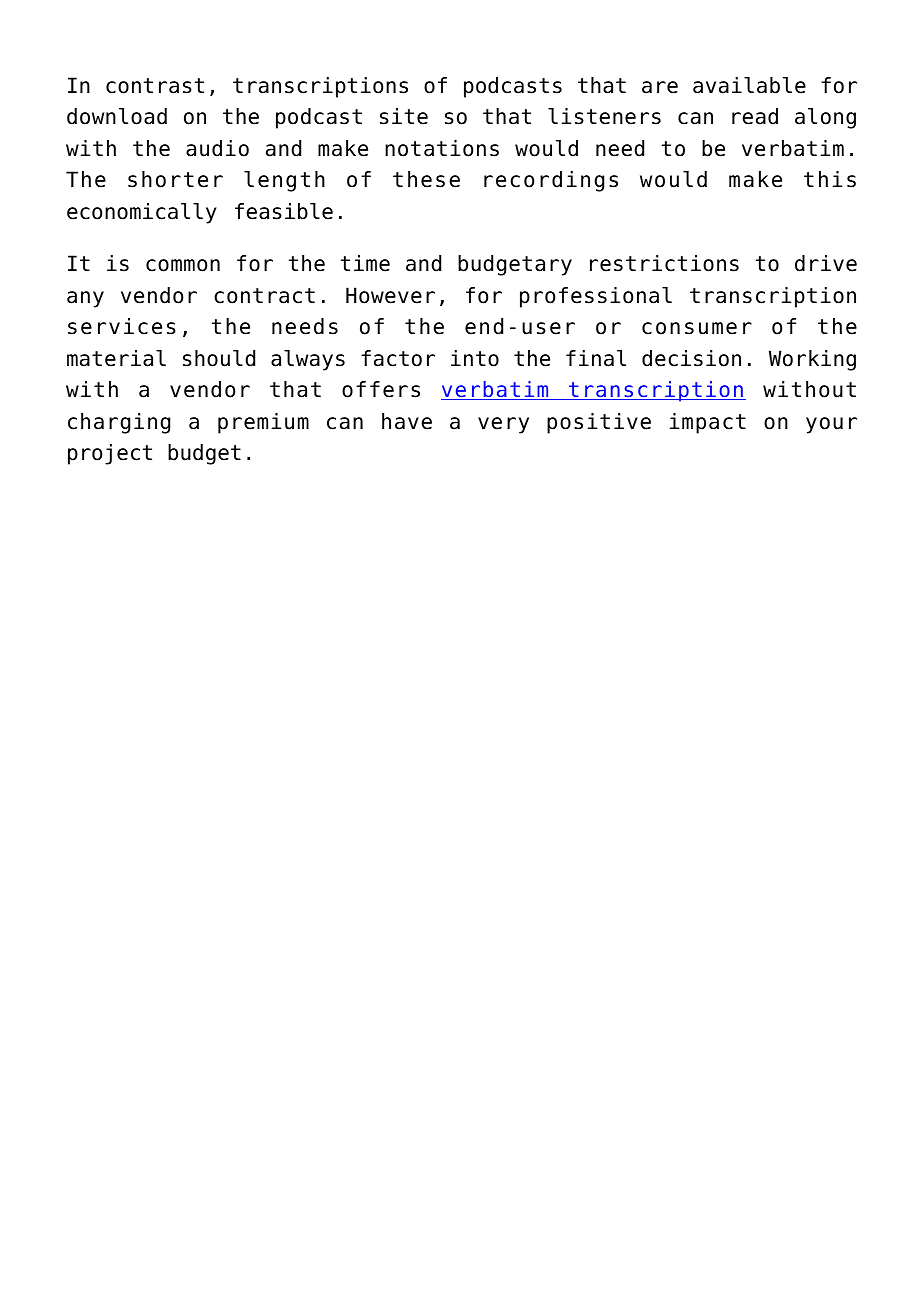 The height and width of the screenshot is (1308, 924). Describe the element at coordinates (830, 179) in the screenshot. I see `this` at that location.
